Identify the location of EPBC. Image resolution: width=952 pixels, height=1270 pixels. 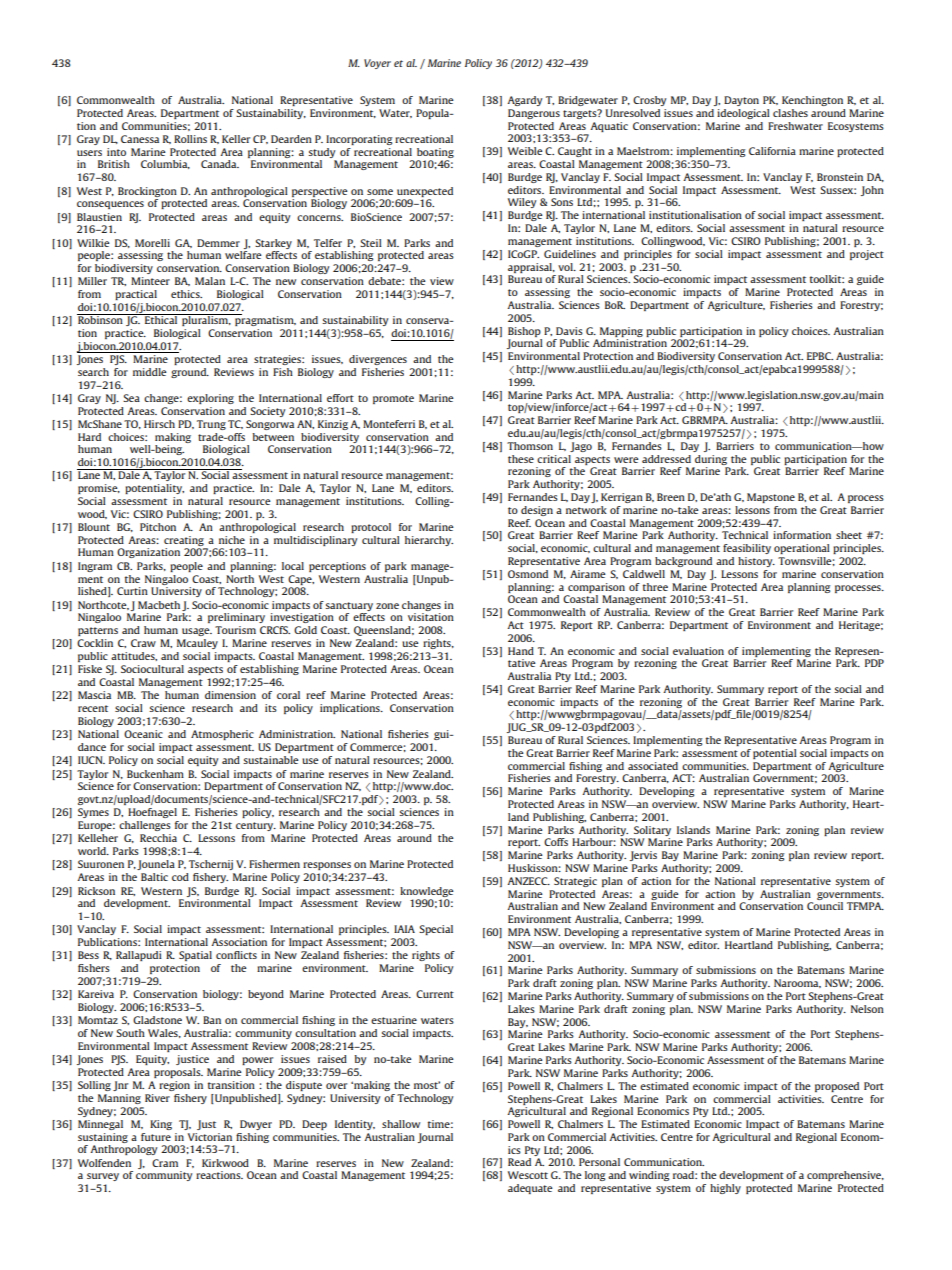
(820, 356).
